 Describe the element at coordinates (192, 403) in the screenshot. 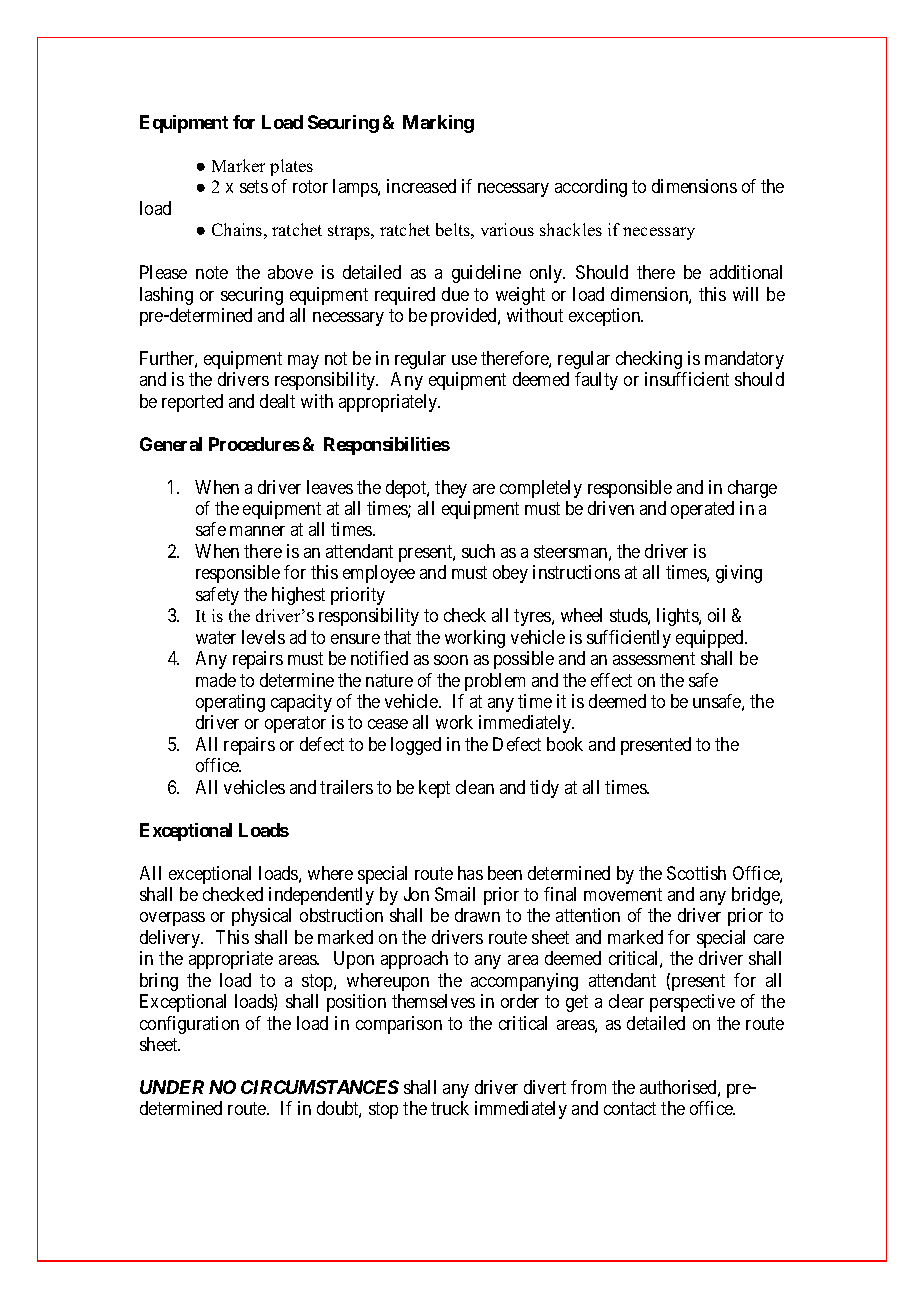

I see `reported` at that location.
